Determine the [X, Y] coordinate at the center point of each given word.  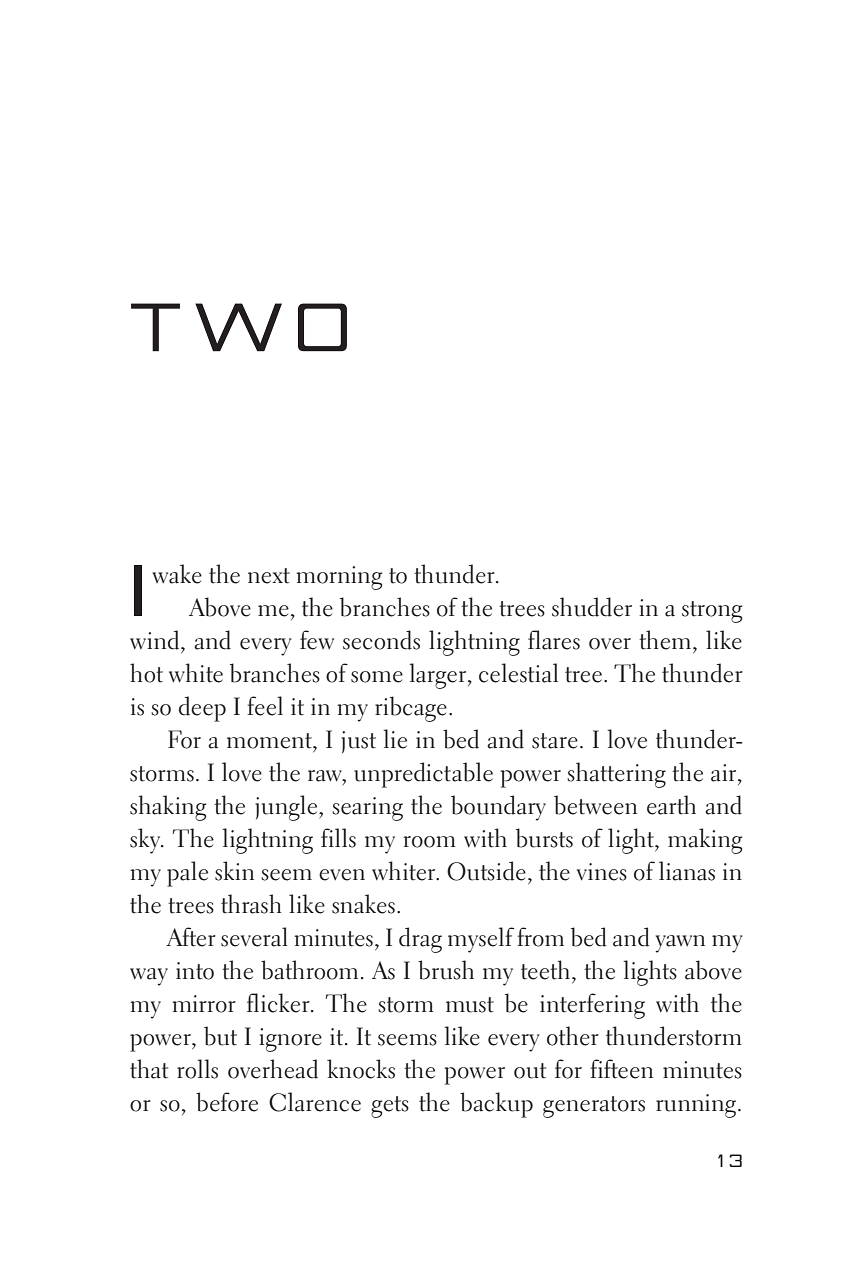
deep [202, 709]
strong [712, 612]
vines [602, 872]
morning [339, 578]
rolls [197, 1069]
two [239, 327]
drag [420, 940]
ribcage [411, 709]
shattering [616, 775]
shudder [592, 607]
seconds [381, 640]
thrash [251, 904]
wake [177, 574]
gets [390, 1107]
